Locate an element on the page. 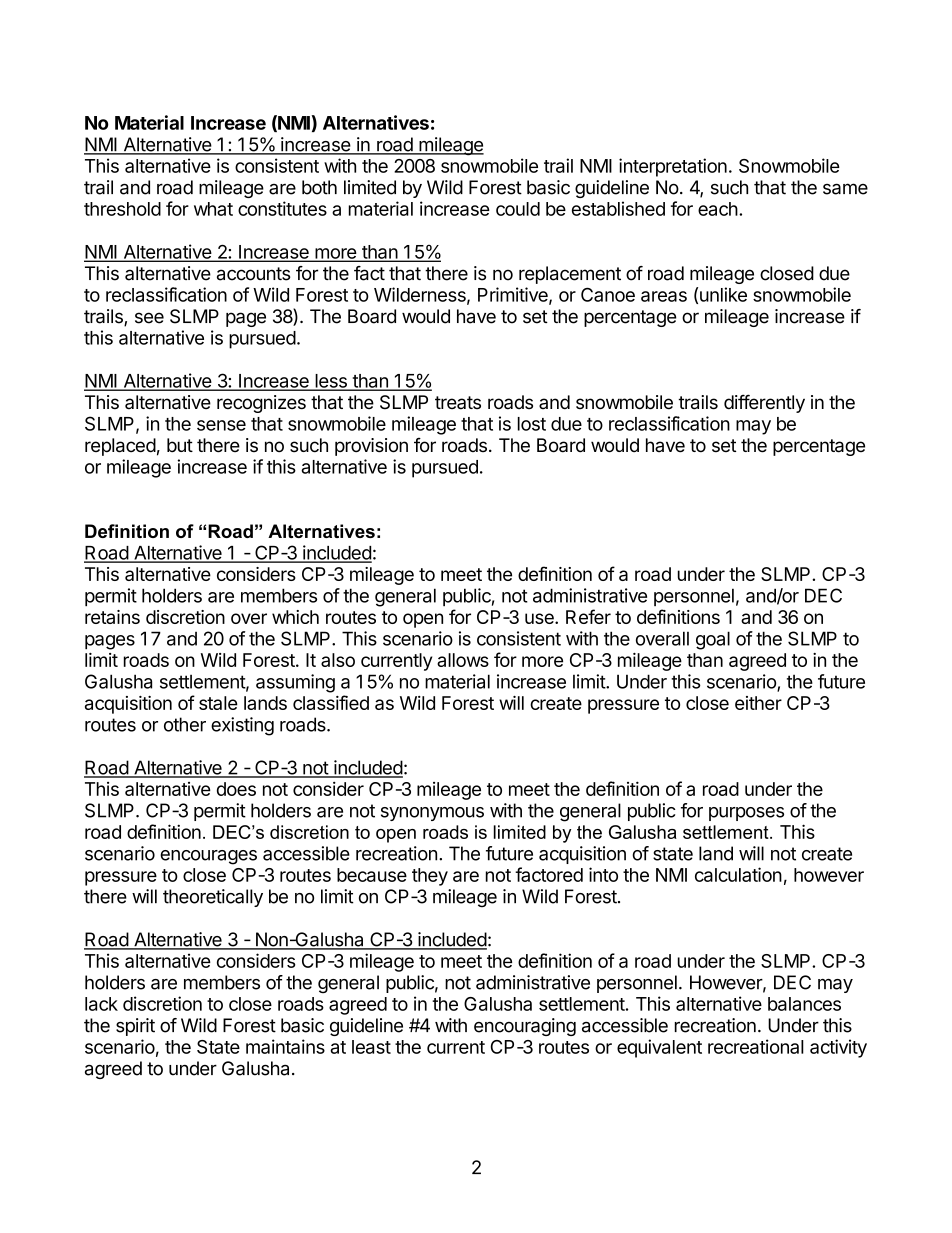  differently is located at coordinates (764, 403).
